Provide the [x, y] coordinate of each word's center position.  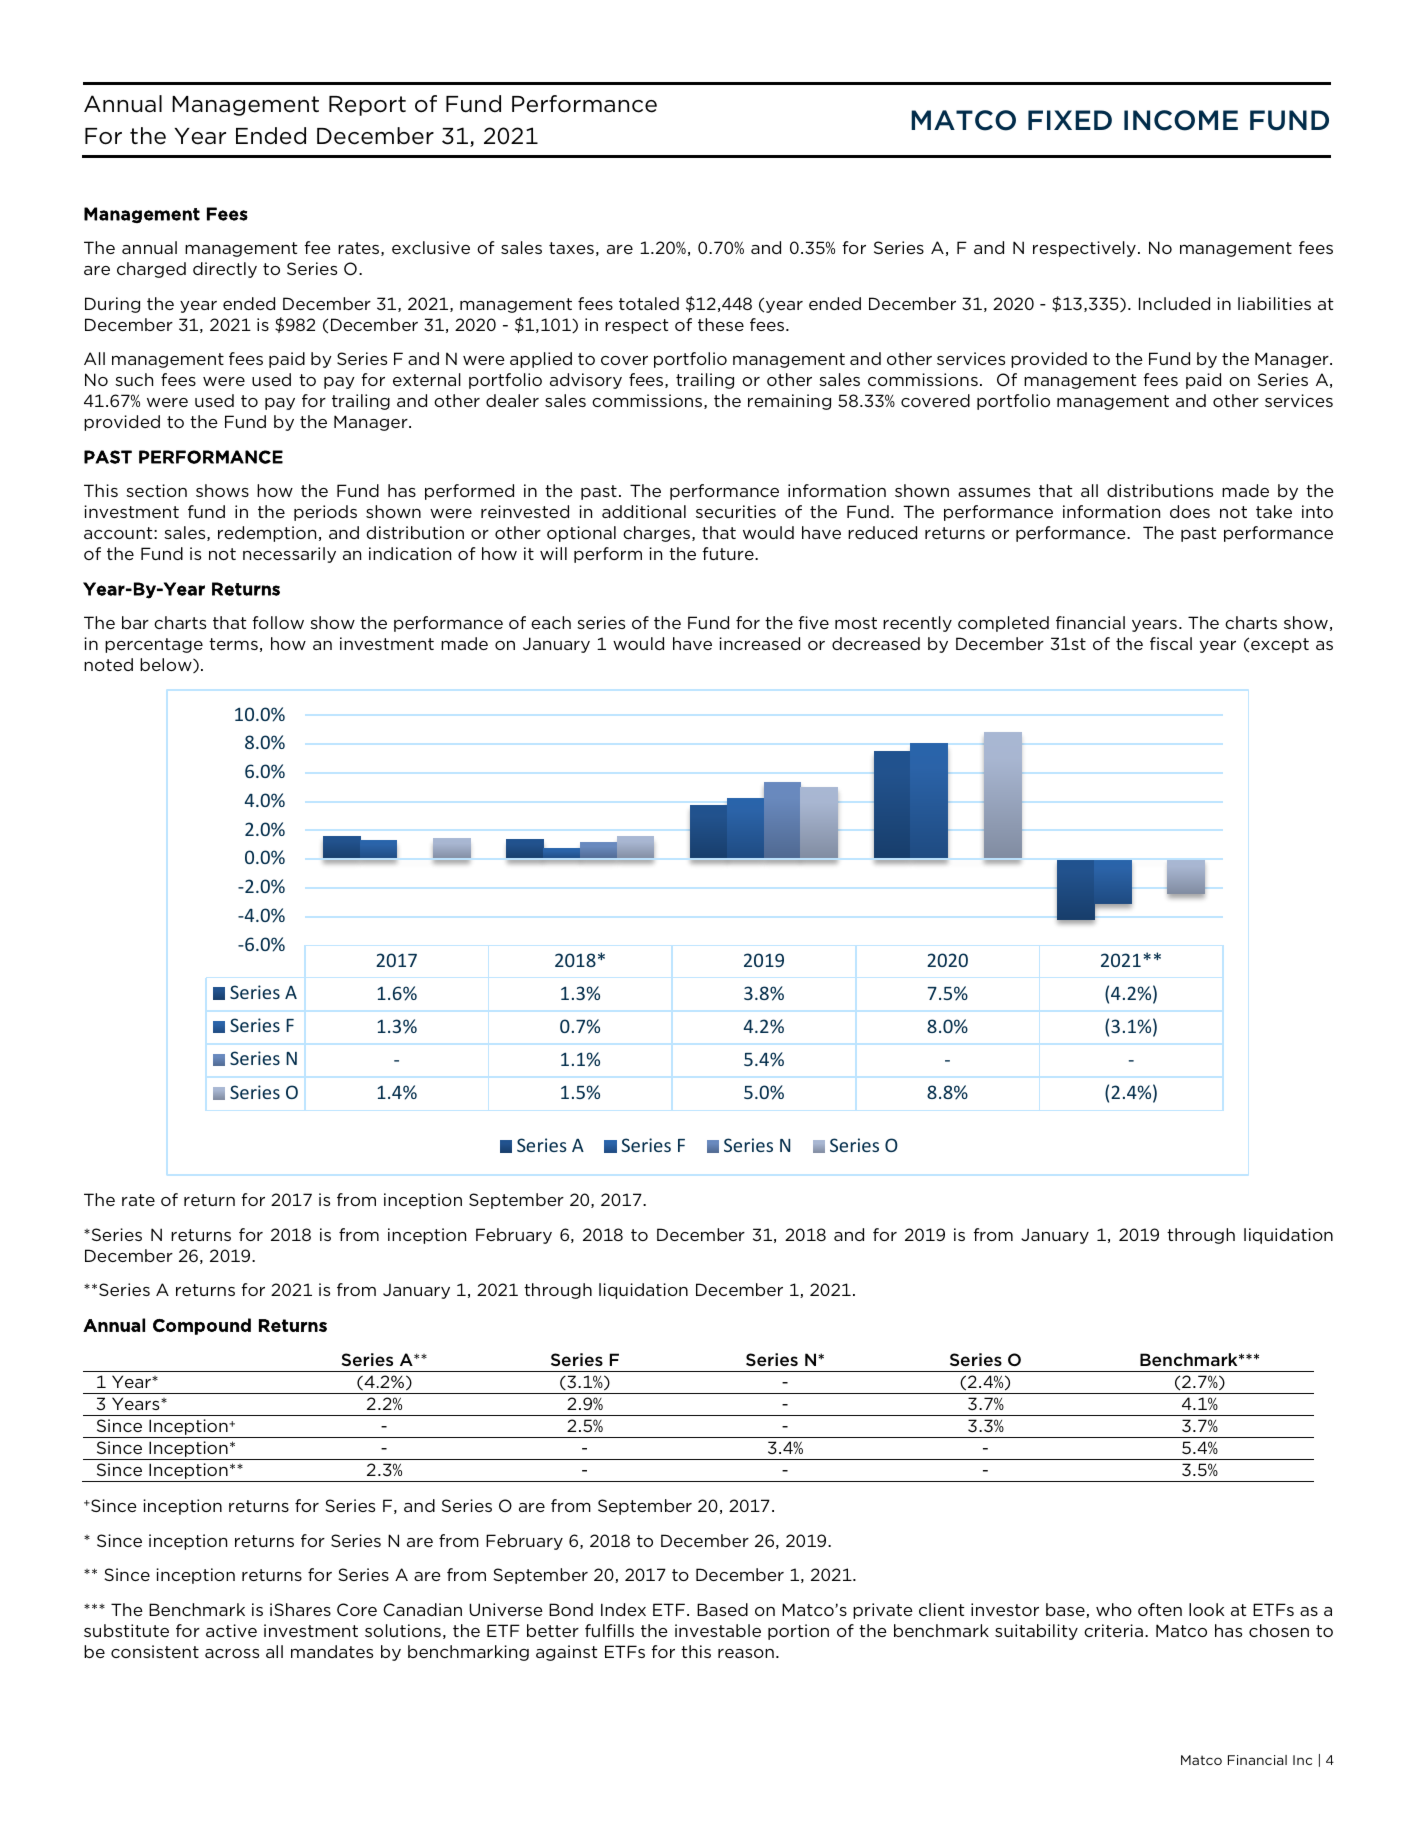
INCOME [1181, 120]
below [167, 665]
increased [759, 643]
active [231, 1630]
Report [367, 106]
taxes [571, 248]
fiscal [1171, 643]
